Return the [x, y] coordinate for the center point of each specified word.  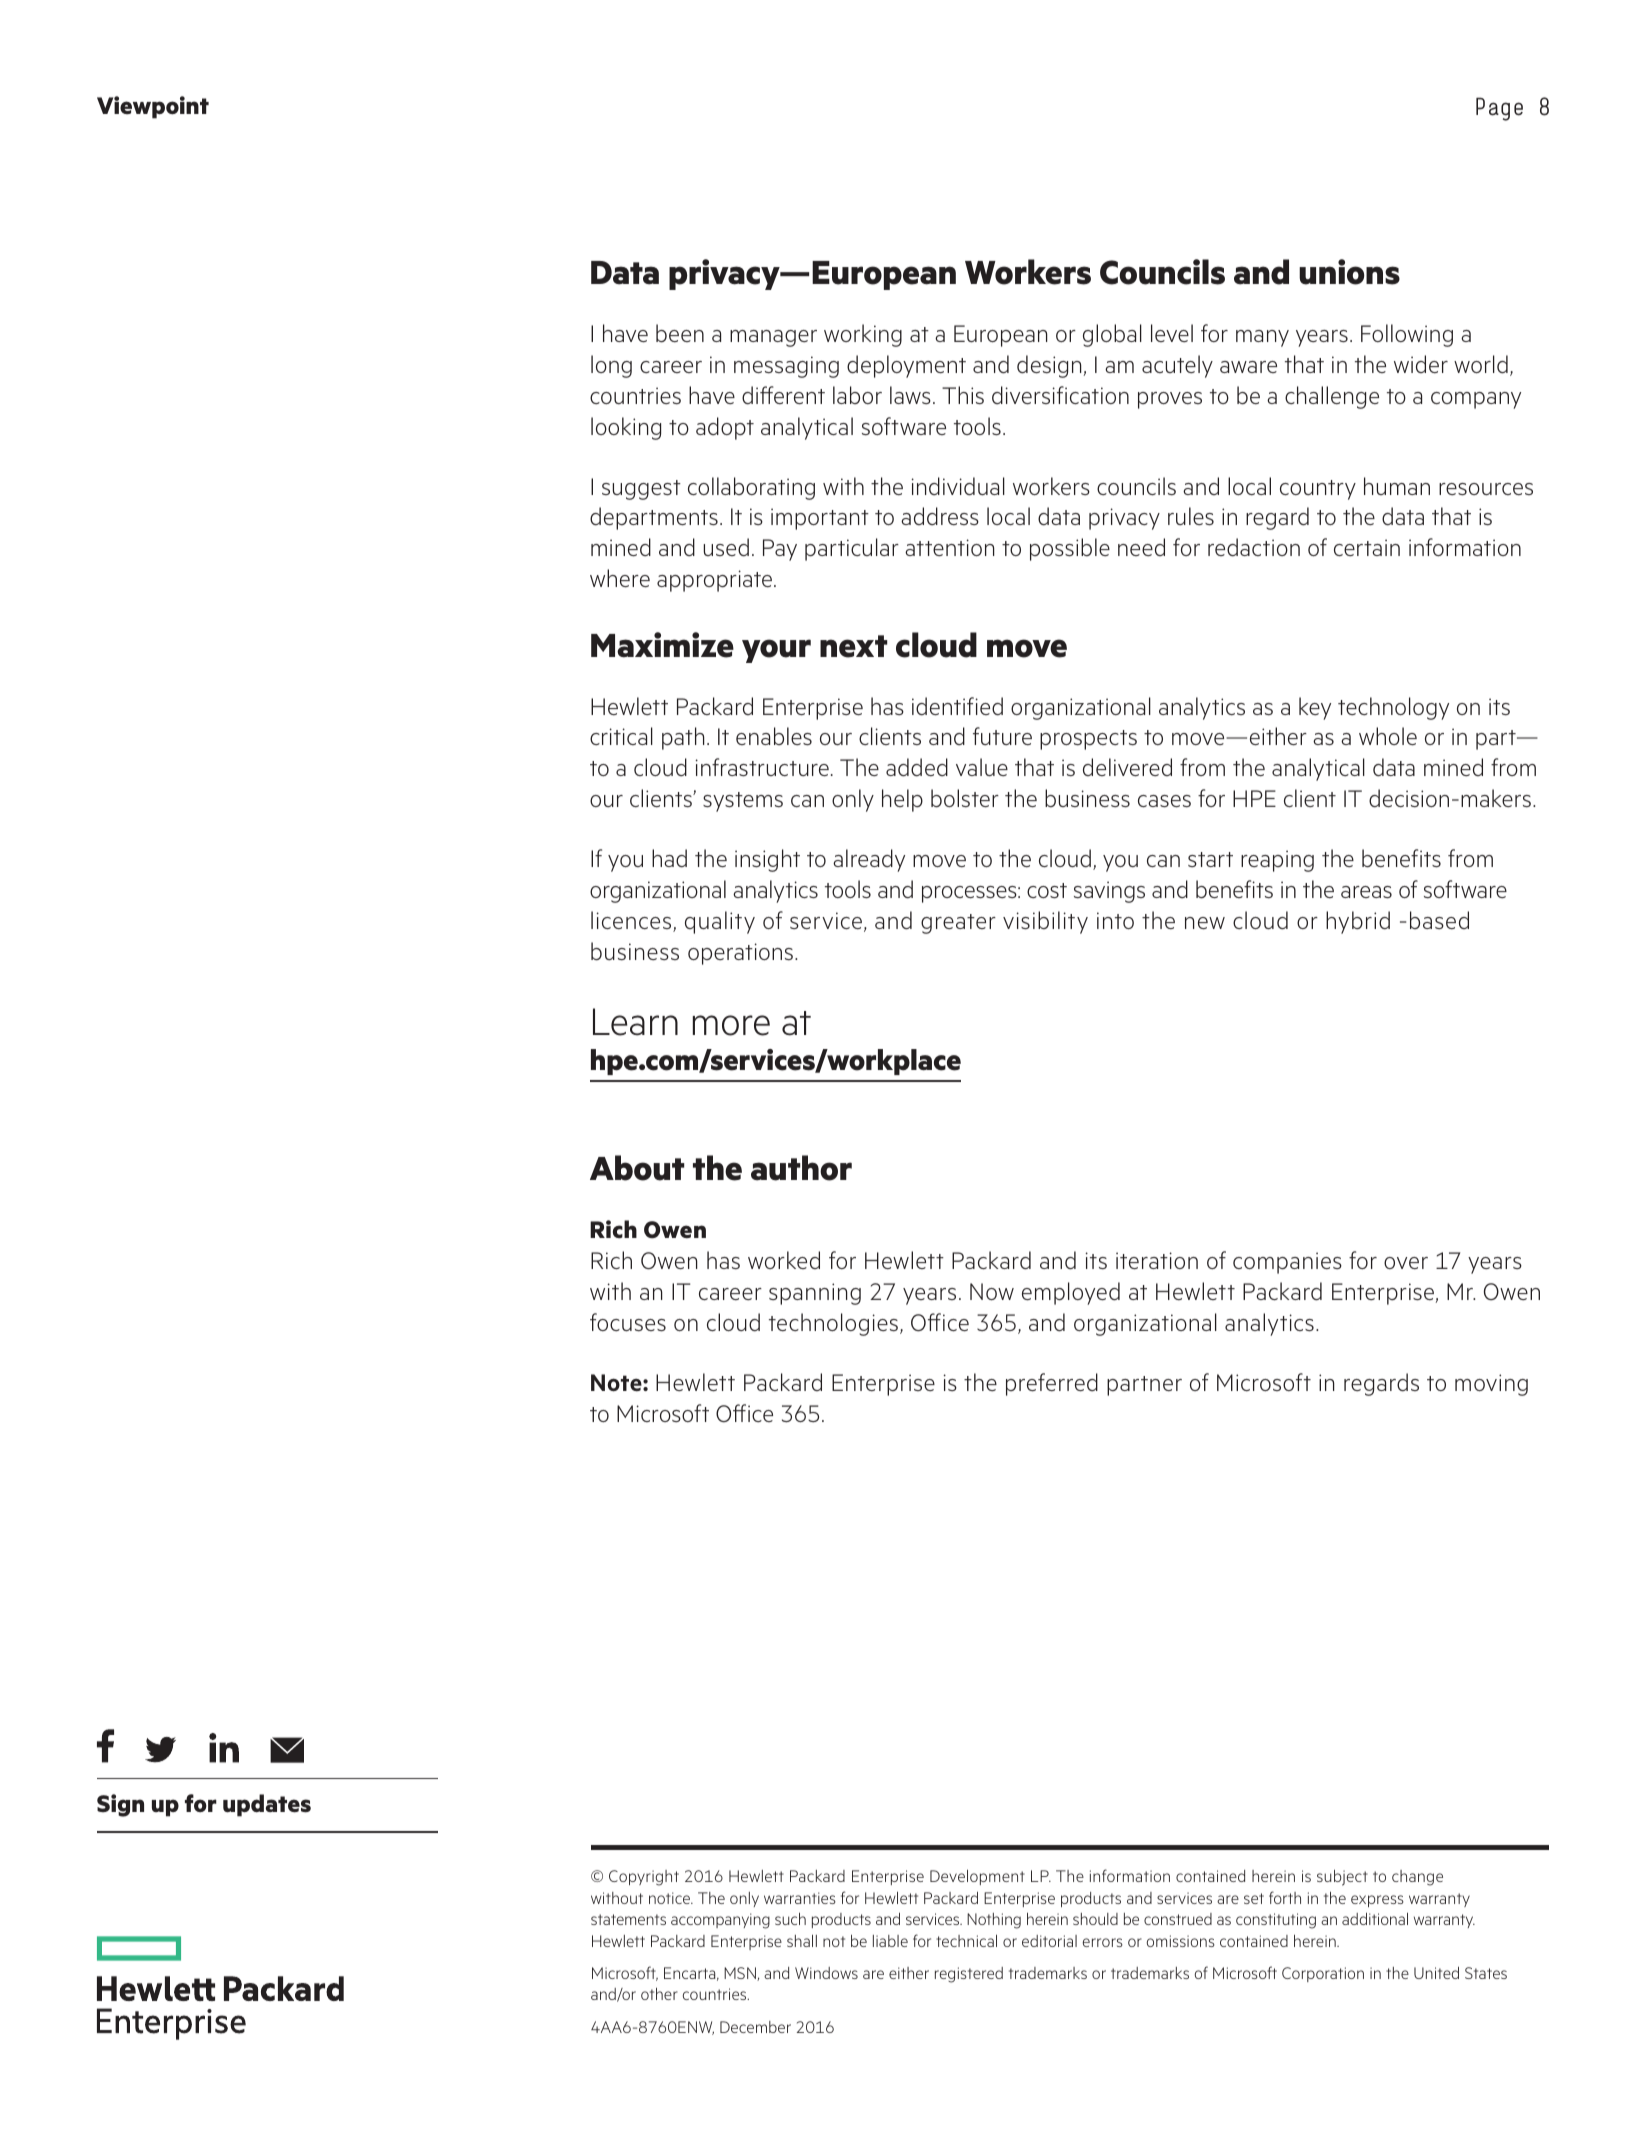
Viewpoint [153, 107]
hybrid [1358, 922]
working [863, 335]
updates [267, 1805]
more [731, 1025]
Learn [635, 1022]
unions [1349, 272]
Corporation [1323, 1974]
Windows [826, 1973]
